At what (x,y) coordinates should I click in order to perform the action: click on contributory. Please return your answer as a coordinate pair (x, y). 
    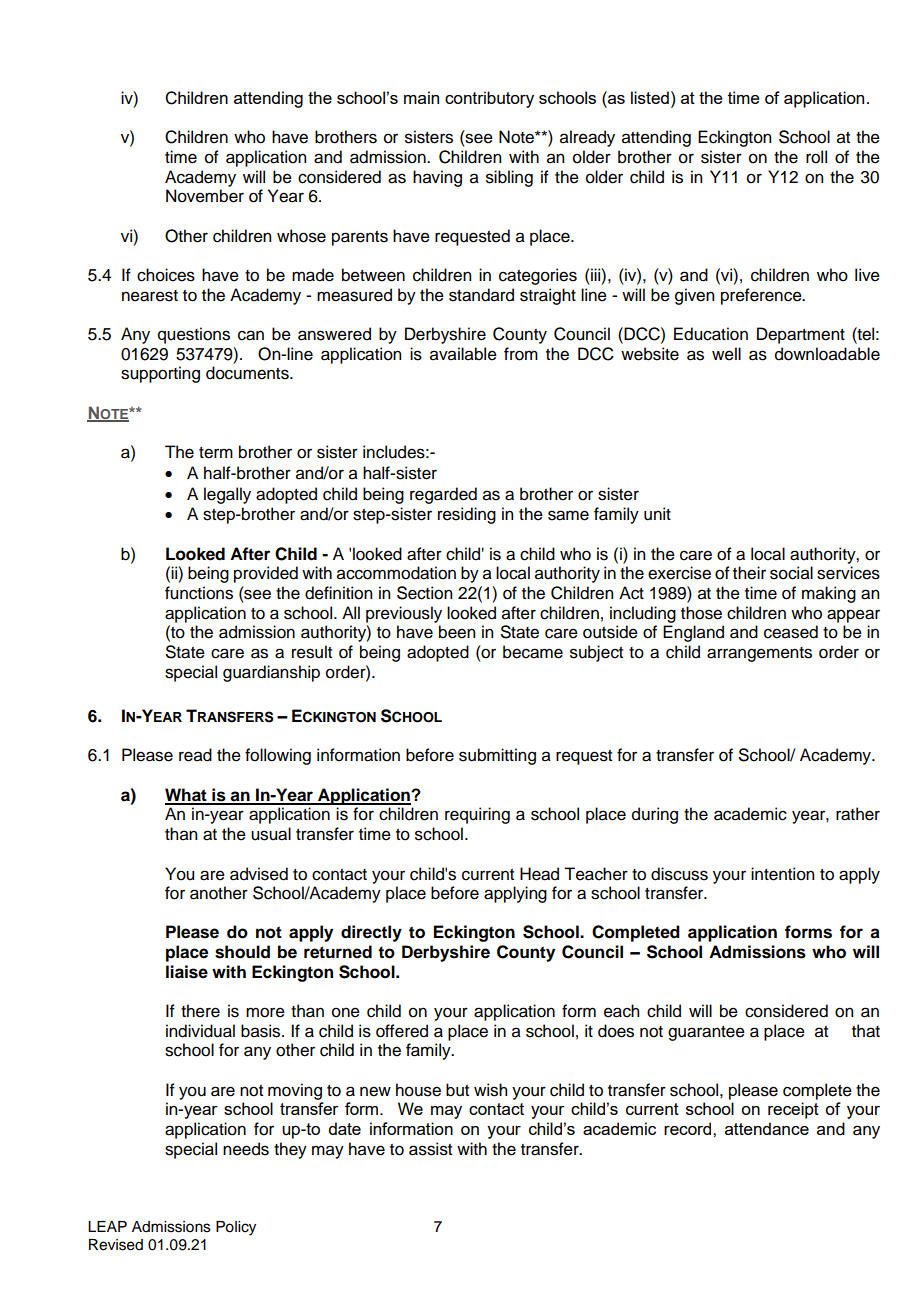
    Looking at the image, I should click on (489, 99).
